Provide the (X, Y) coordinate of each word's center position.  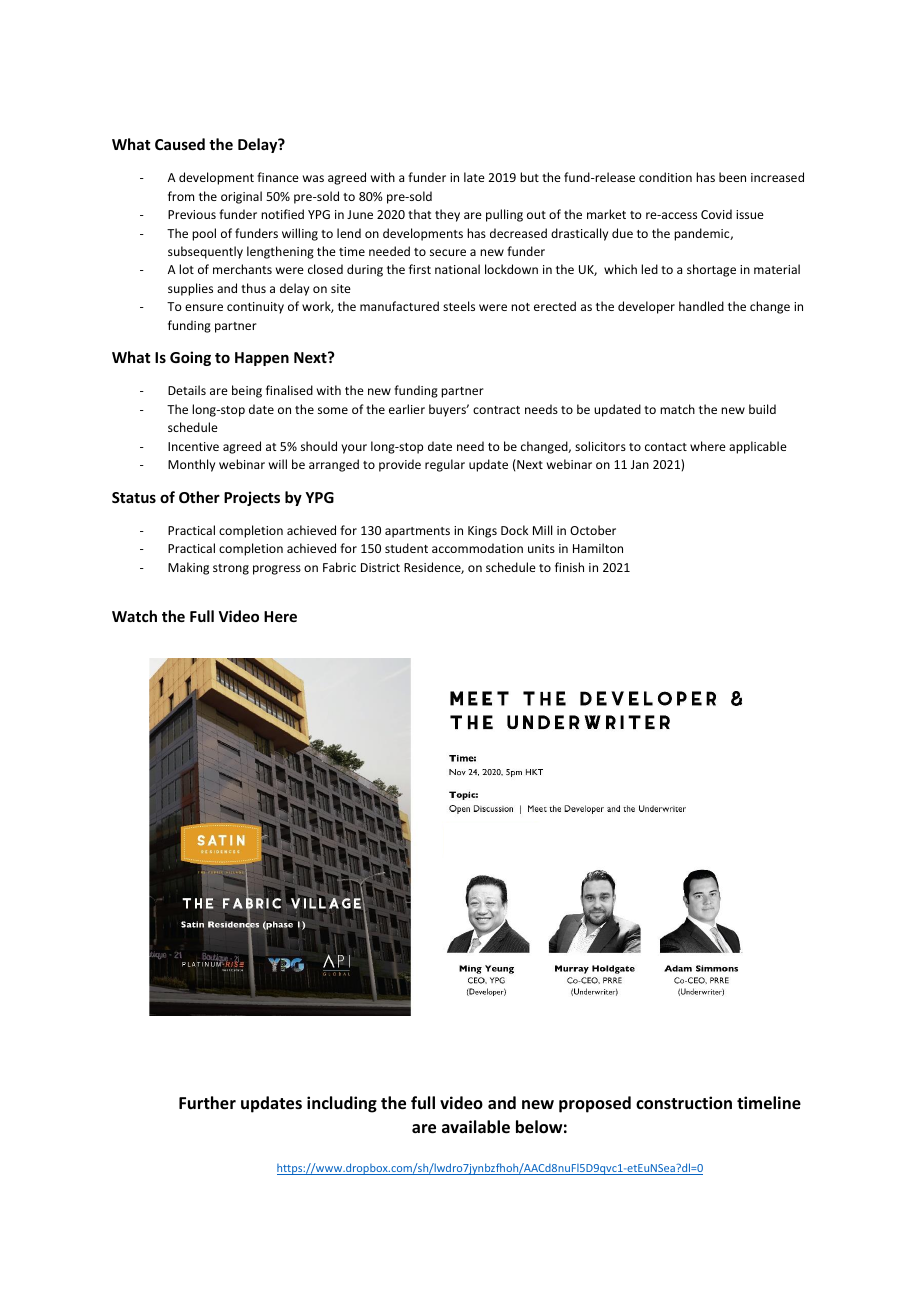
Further (207, 1103)
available (476, 1127)
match (677, 409)
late (474, 177)
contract (496, 410)
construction (684, 1103)
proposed (595, 1104)
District (380, 567)
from (181, 196)
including (342, 1104)
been (732, 177)
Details (187, 390)
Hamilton (598, 548)
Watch (134, 616)
